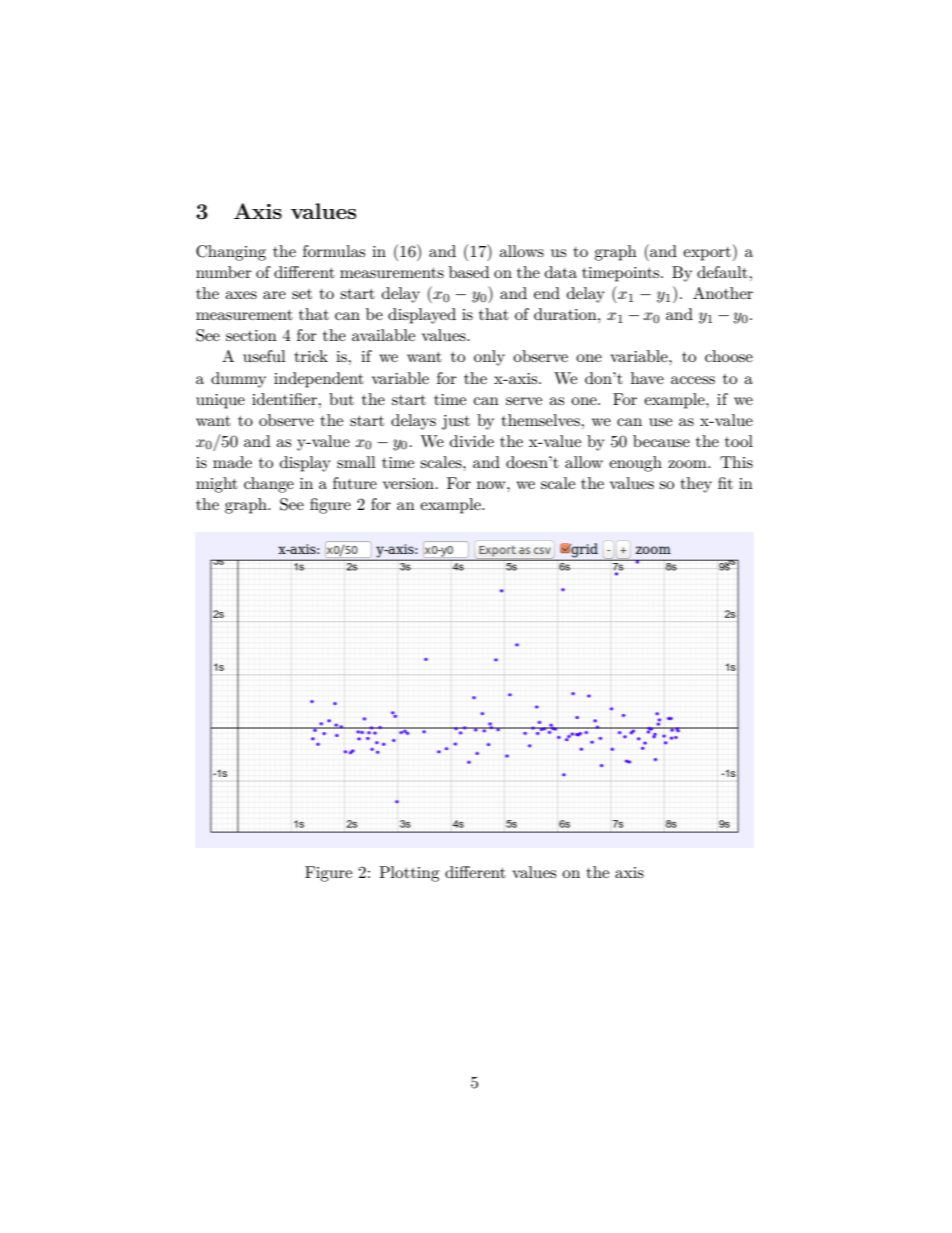 Image resolution: width=952 pixels, height=1233 pixels. What do you see at coordinates (696, 485) in the document?
I see `they` at bounding box center [696, 485].
